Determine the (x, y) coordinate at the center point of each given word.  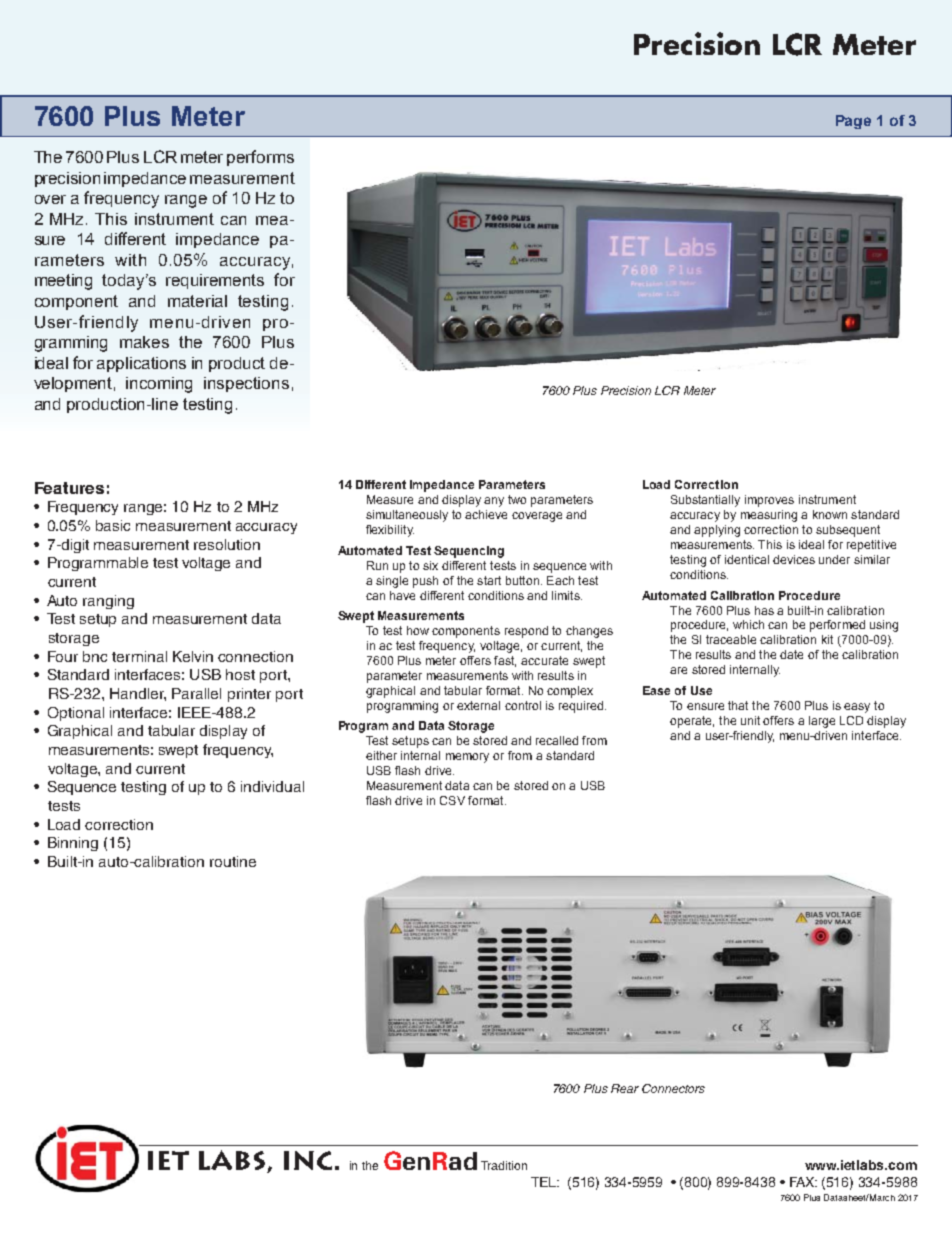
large (822, 722)
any (494, 502)
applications (141, 364)
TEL (545, 1182)
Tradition (504, 1165)
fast (505, 661)
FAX (803, 1182)
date (791, 654)
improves (769, 501)
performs (260, 158)
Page (853, 122)
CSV (452, 800)
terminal (139, 656)
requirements (215, 281)
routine (233, 861)
